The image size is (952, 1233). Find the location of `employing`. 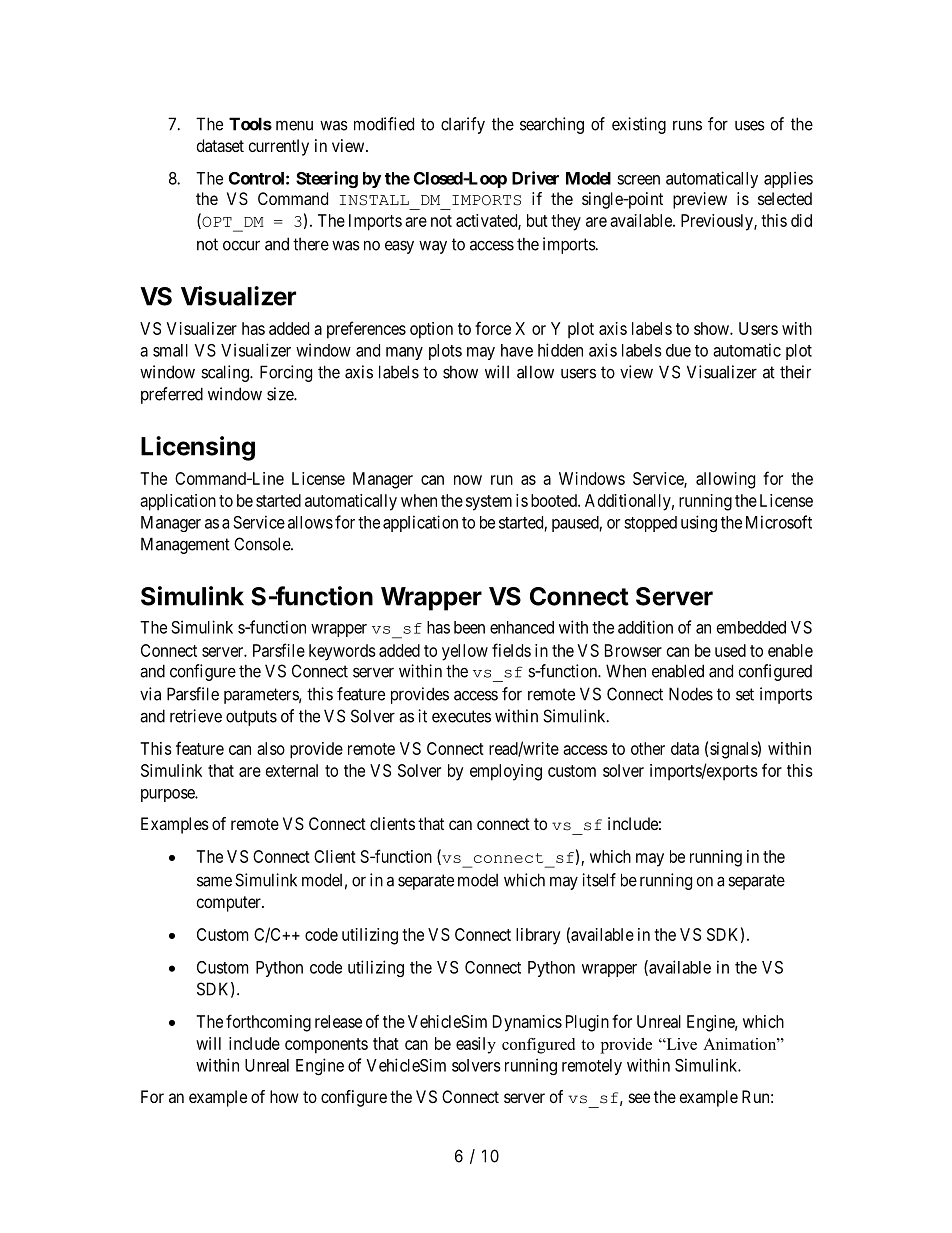

employing is located at coordinates (506, 772).
